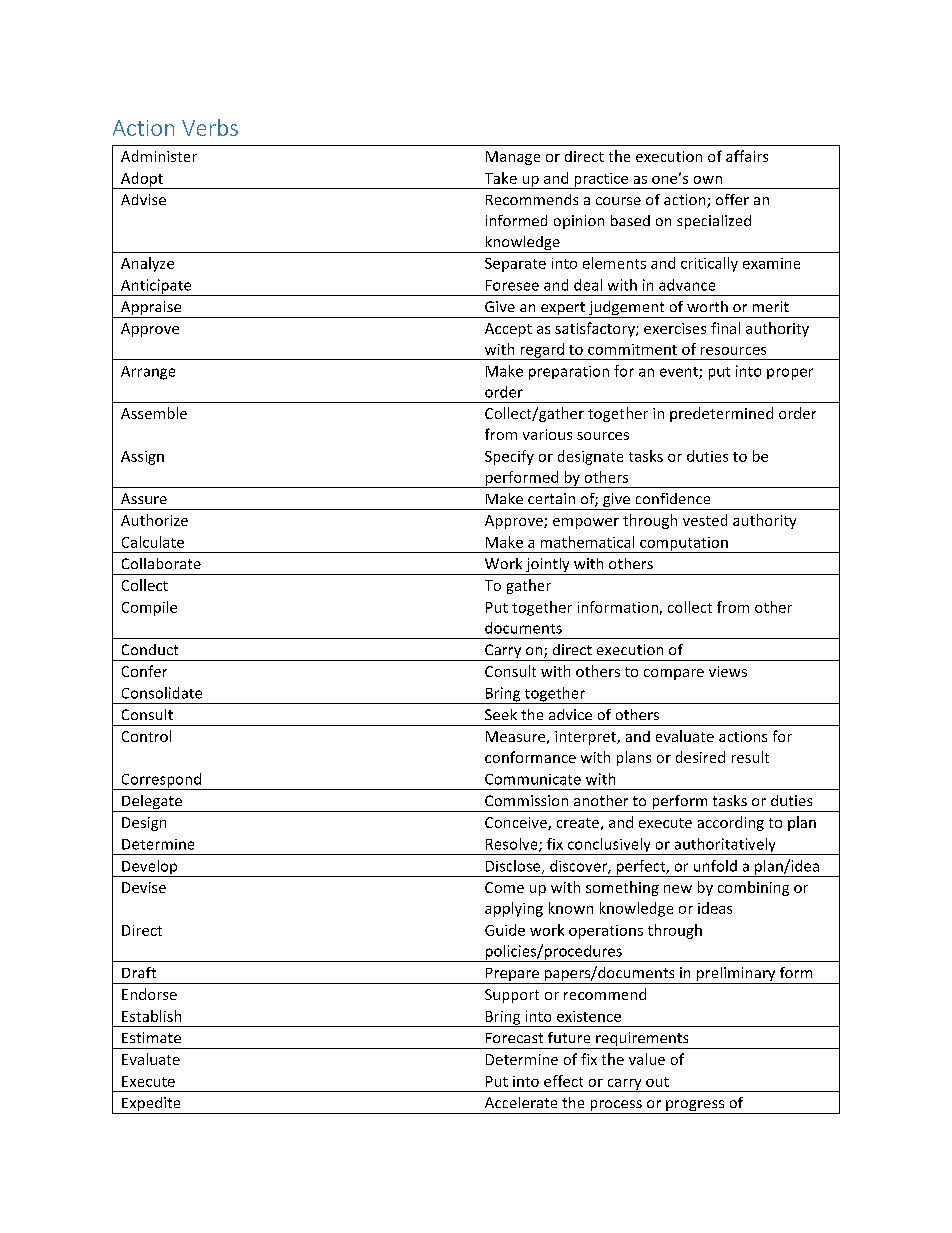  What do you see at coordinates (678, 889) in the screenshot?
I see `new` at bounding box center [678, 889].
